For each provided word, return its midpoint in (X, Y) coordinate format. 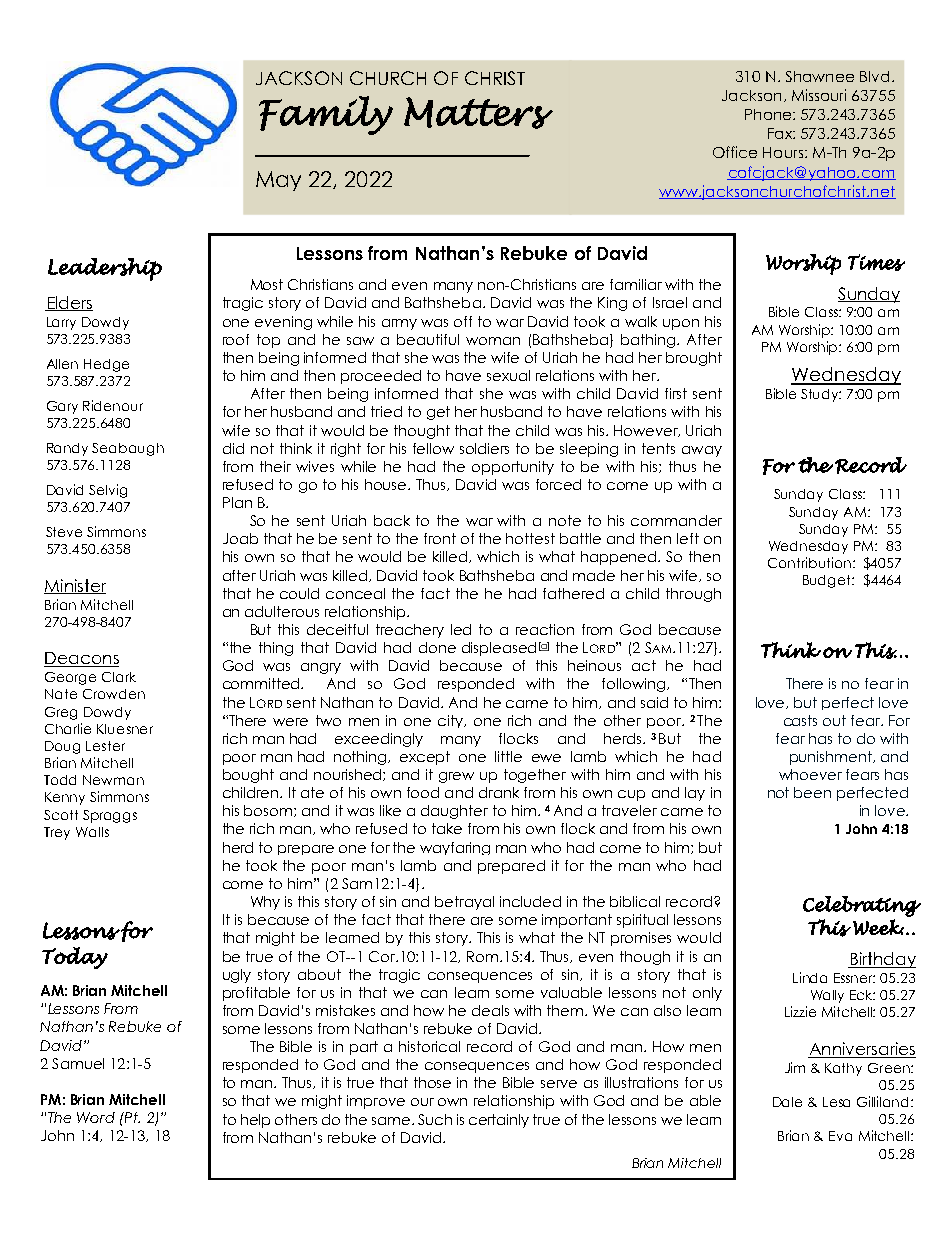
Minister (75, 586)
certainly (499, 1121)
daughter (454, 812)
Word (96, 1117)
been (812, 792)
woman (493, 341)
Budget (828, 581)
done (437, 647)
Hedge (106, 365)
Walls (92, 832)
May (278, 181)
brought (694, 359)
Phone (769, 114)
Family (326, 115)
